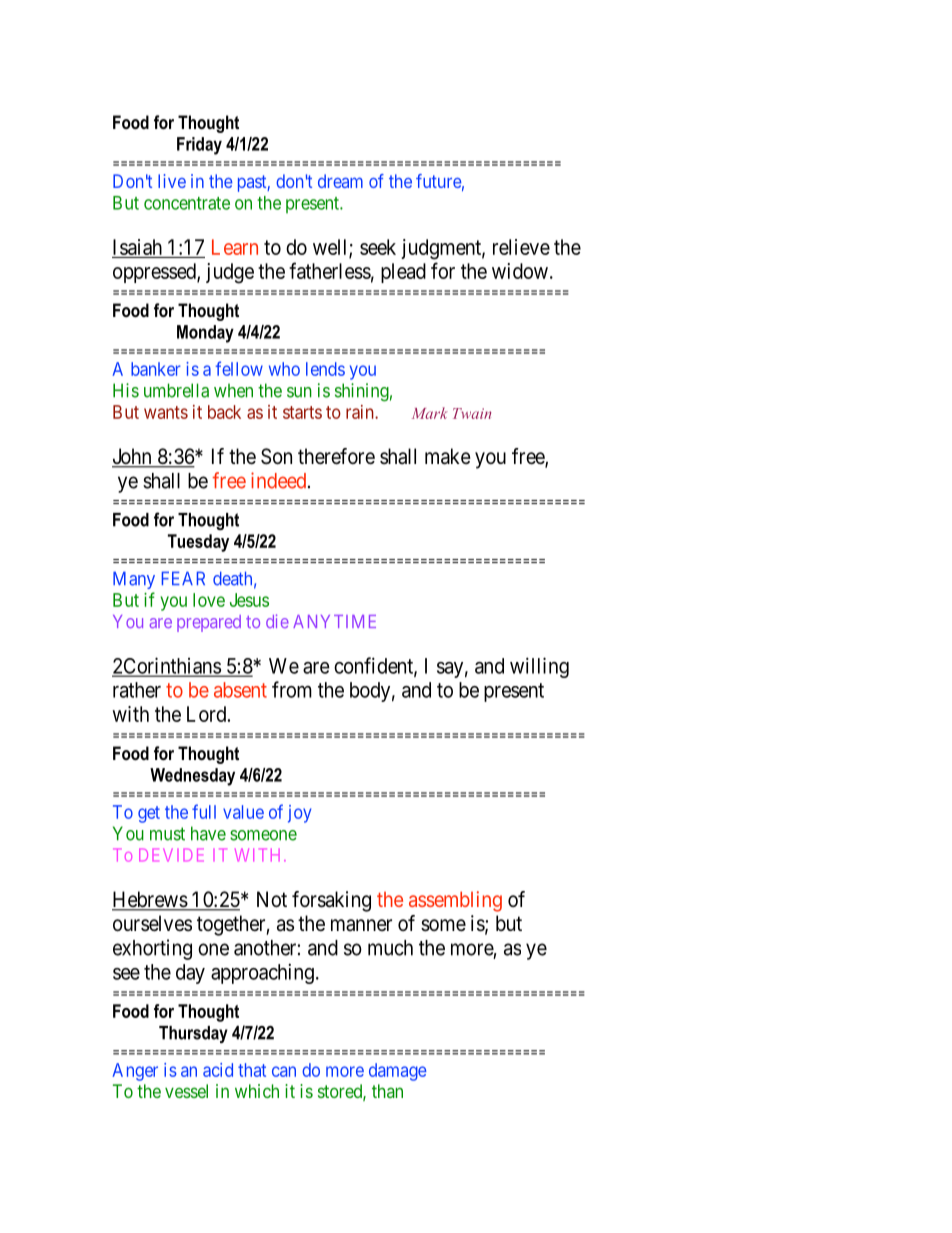 The image size is (952, 1233). I want to click on relieve, so click(521, 247).
